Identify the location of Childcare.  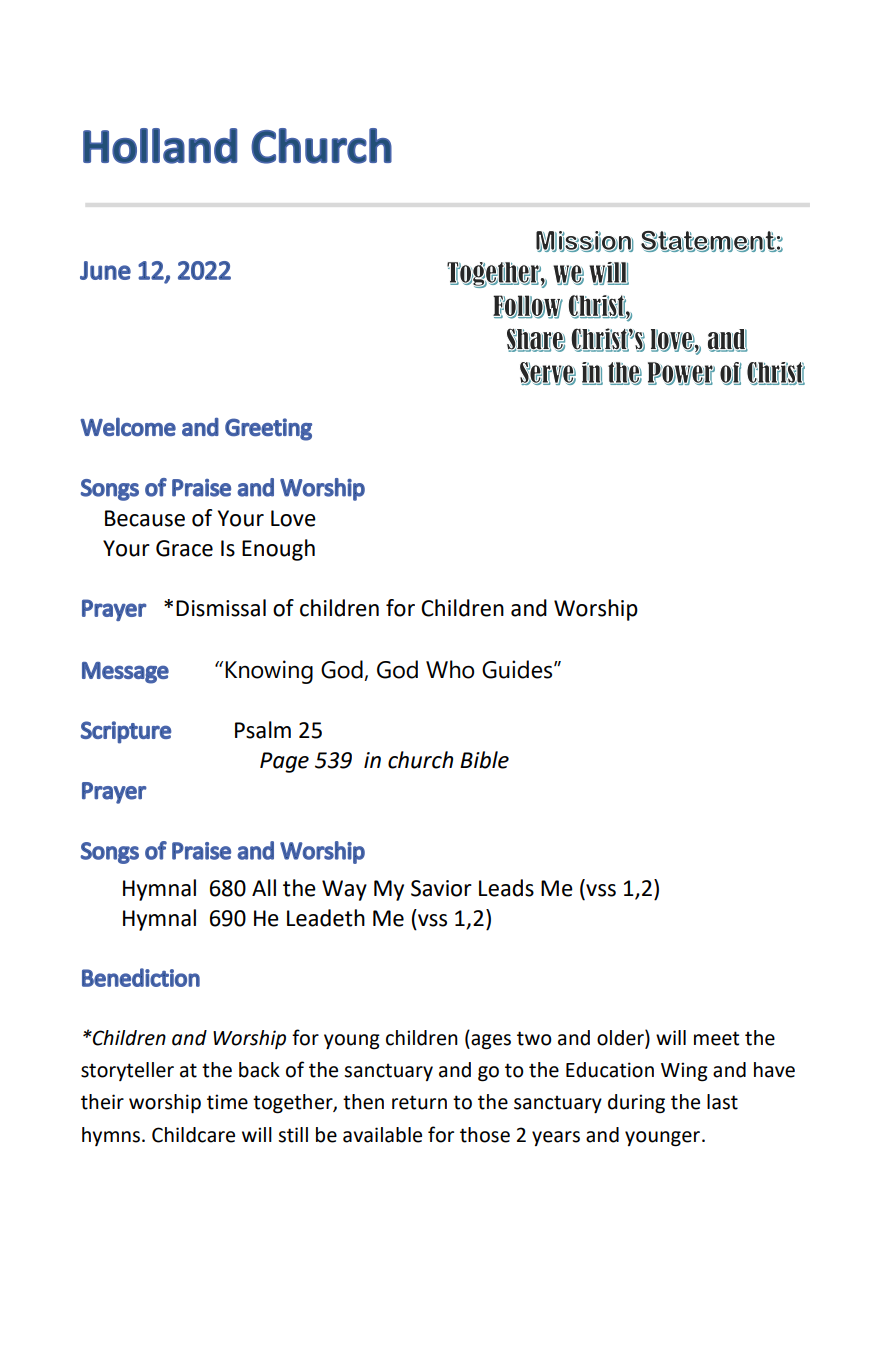
(193, 1135).
